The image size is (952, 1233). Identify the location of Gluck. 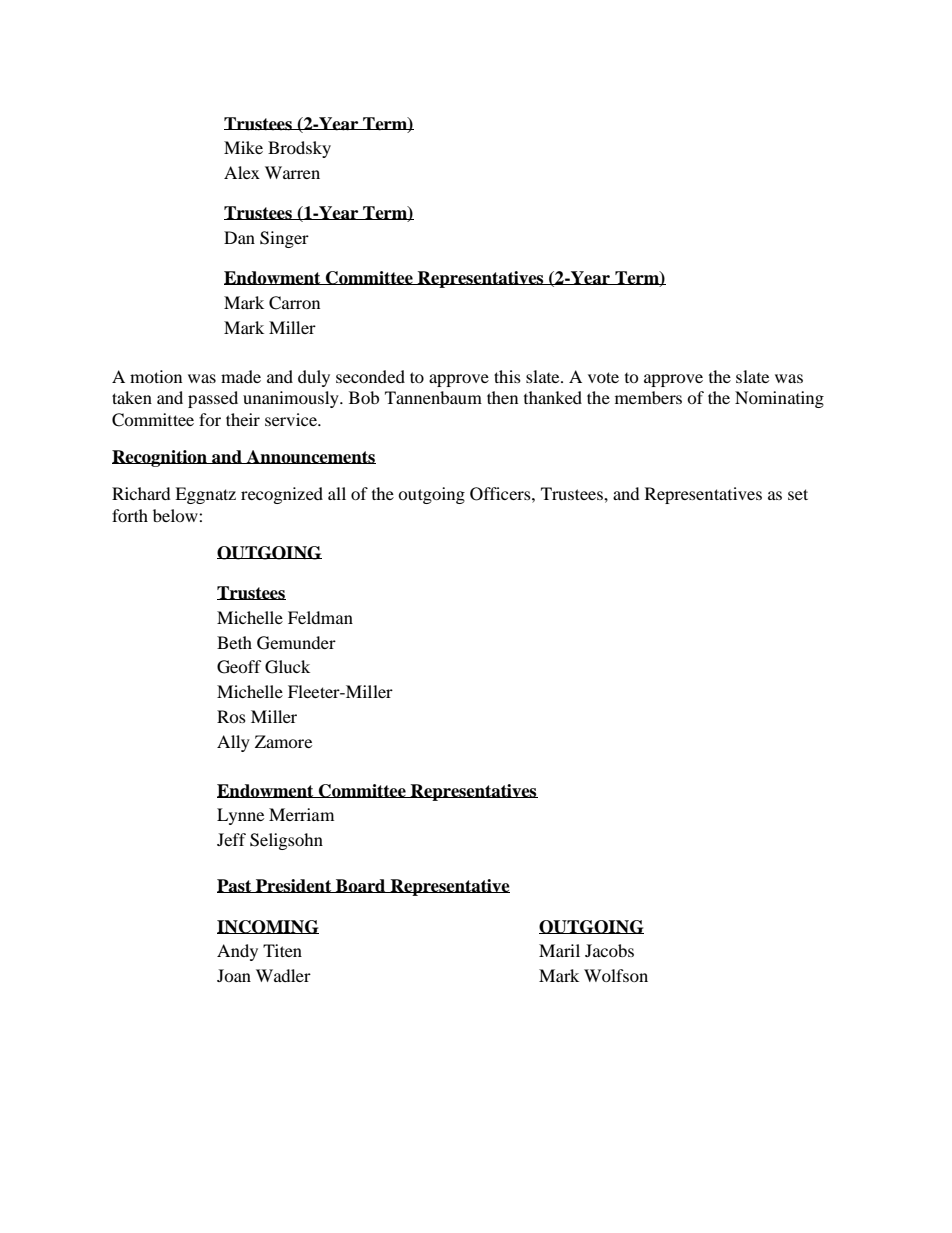
(287, 667).
